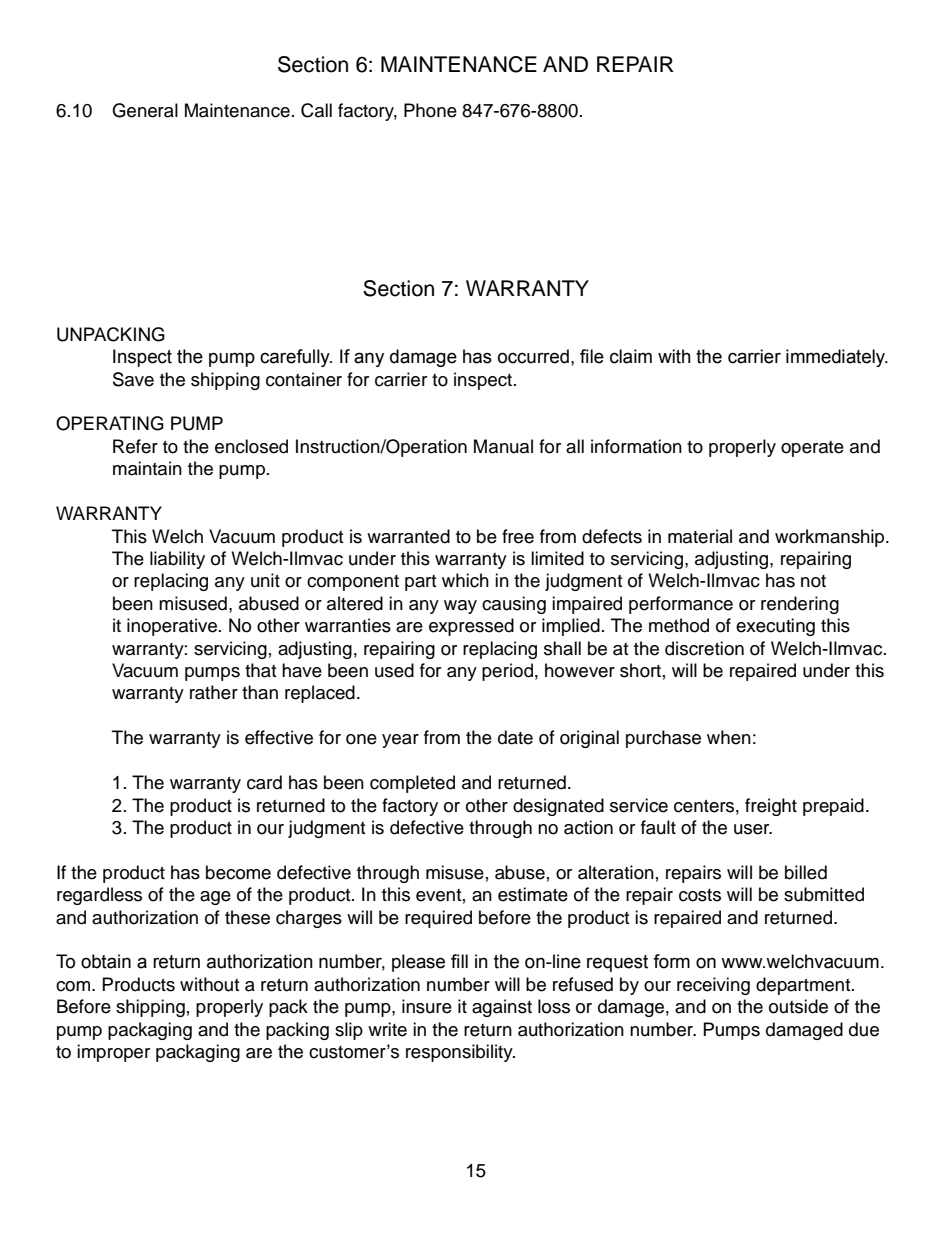  Describe the element at coordinates (135, 446) in the page. I see `Refer` at that location.
